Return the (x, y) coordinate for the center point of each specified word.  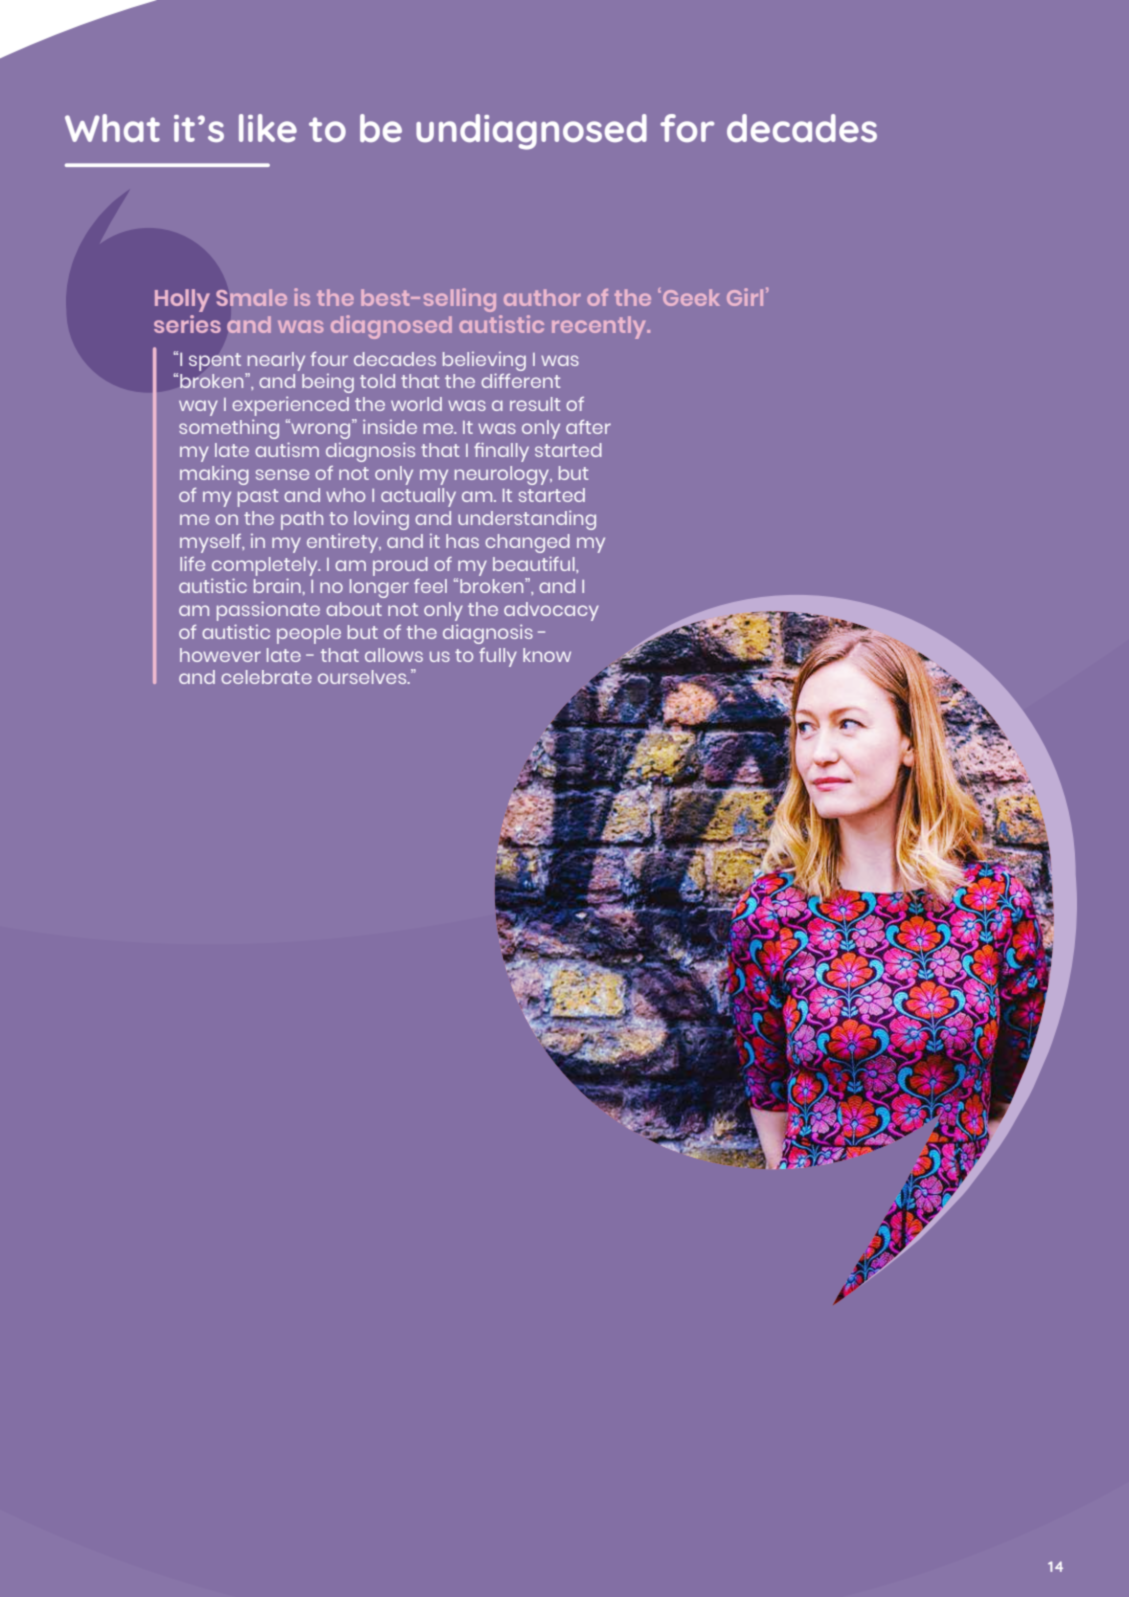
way (198, 408)
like (268, 128)
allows (394, 655)
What (112, 128)
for (687, 128)
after (588, 427)
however (220, 655)
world (416, 404)
